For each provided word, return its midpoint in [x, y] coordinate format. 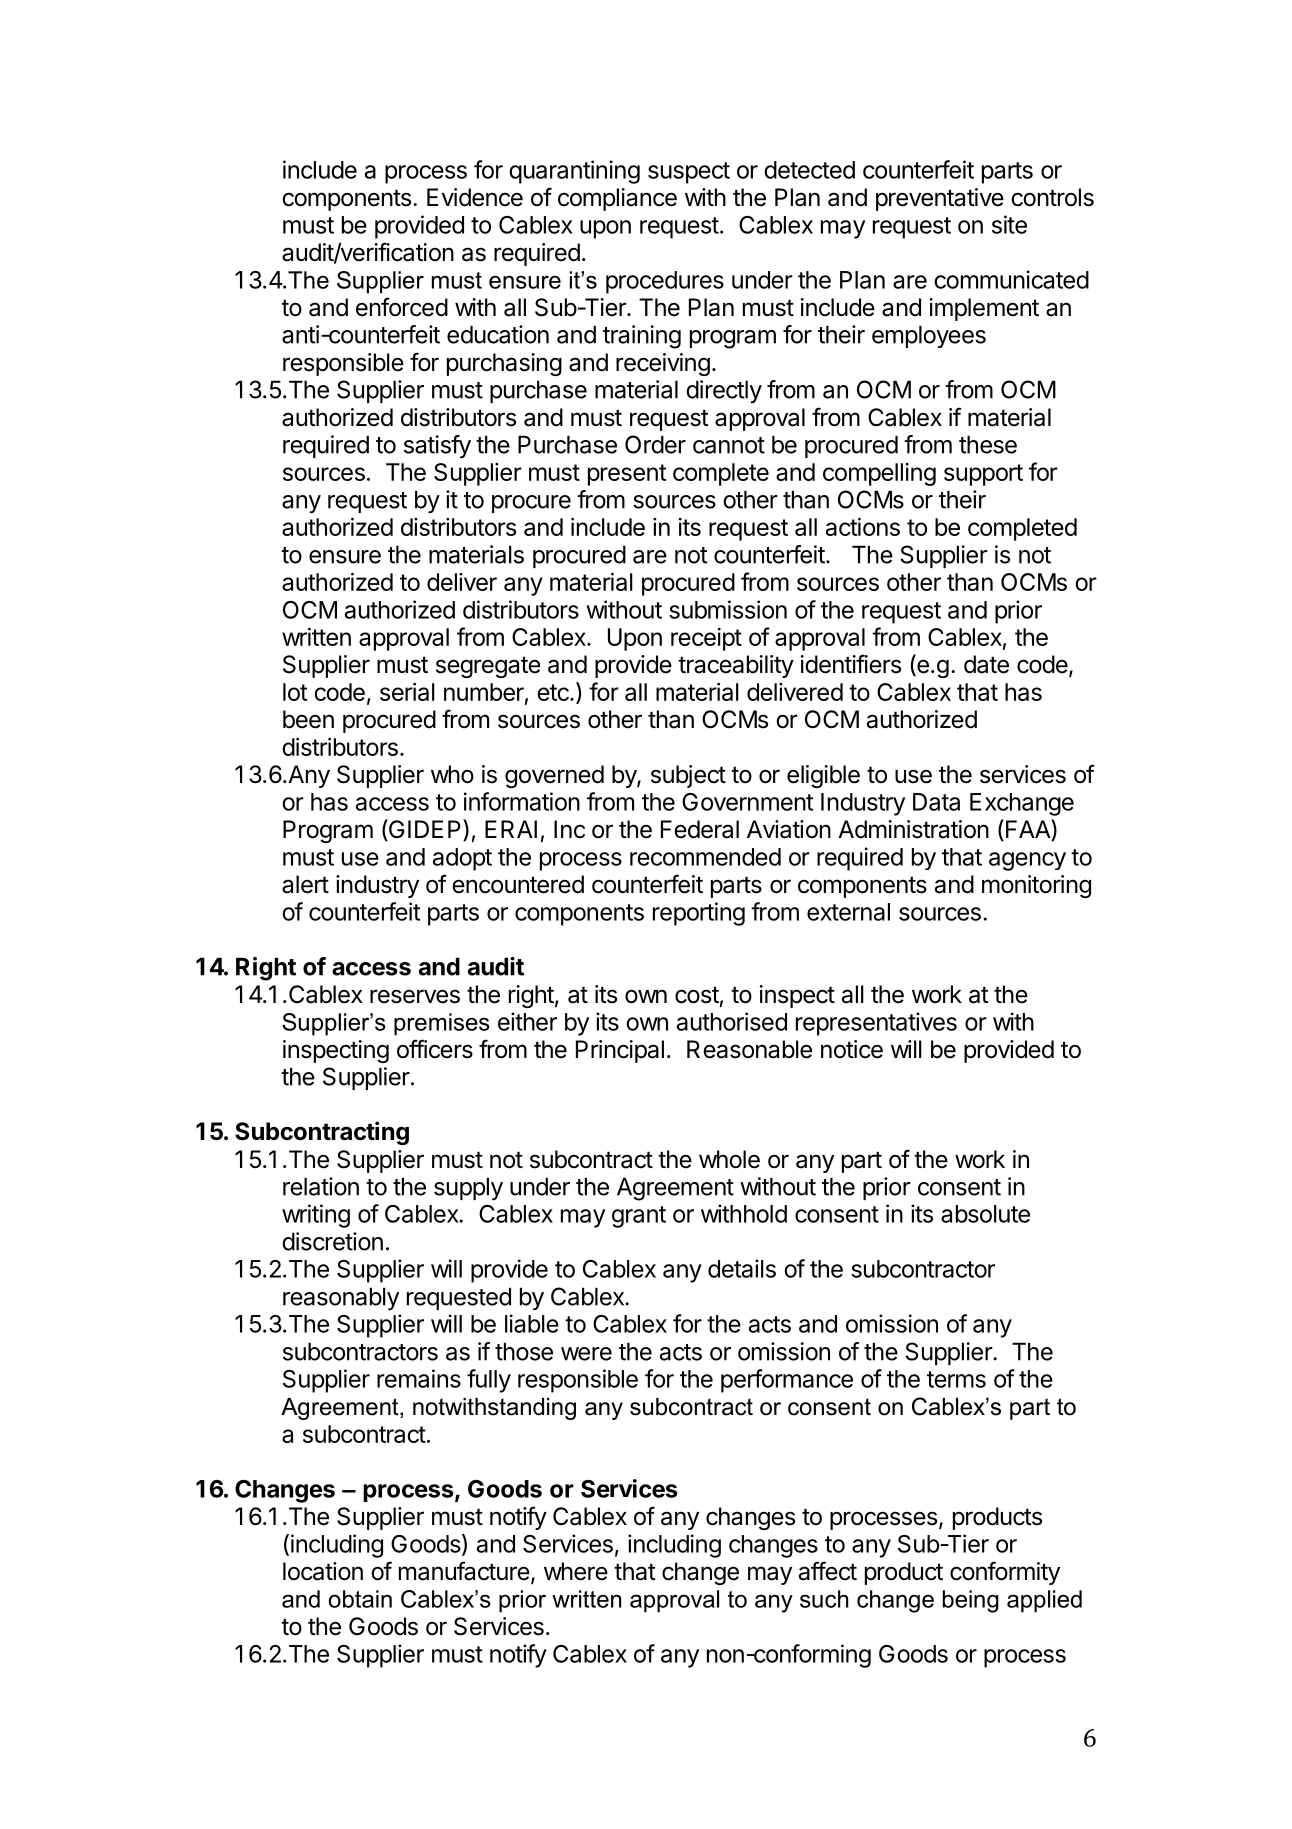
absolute [985, 1214]
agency [1027, 861]
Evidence [475, 197]
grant [639, 1217]
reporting [699, 914]
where [576, 1571]
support [983, 475]
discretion [332, 1241]
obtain [360, 1599]
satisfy [437, 447]
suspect [689, 173]
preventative [940, 199]
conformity [1005, 1573]
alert [305, 884]
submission [728, 609]
